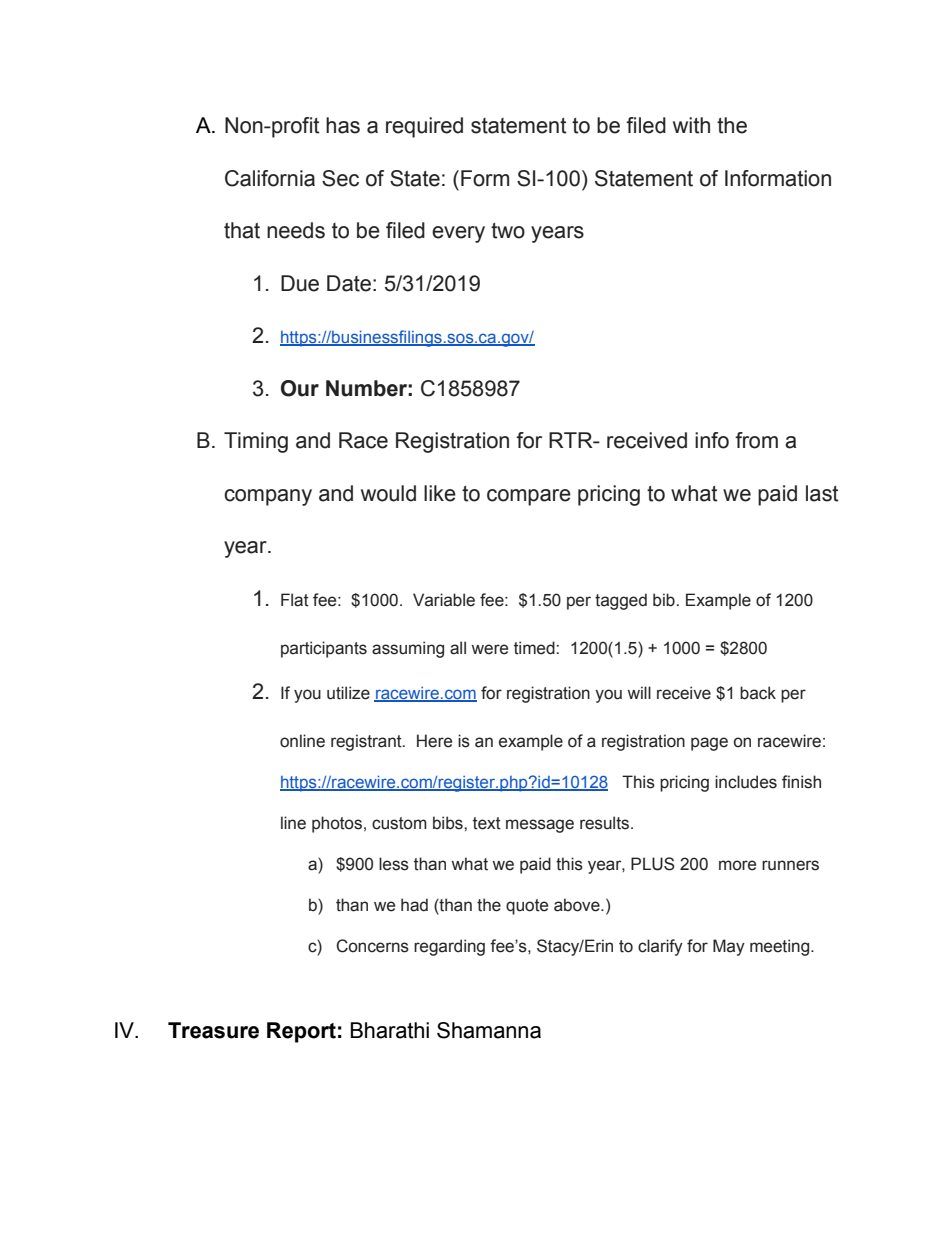 This screenshot has width=952, height=1233. What do you see at coordinates (324, 649) in the screenshot?
I see `participants` at bounding box center [324, 649].
